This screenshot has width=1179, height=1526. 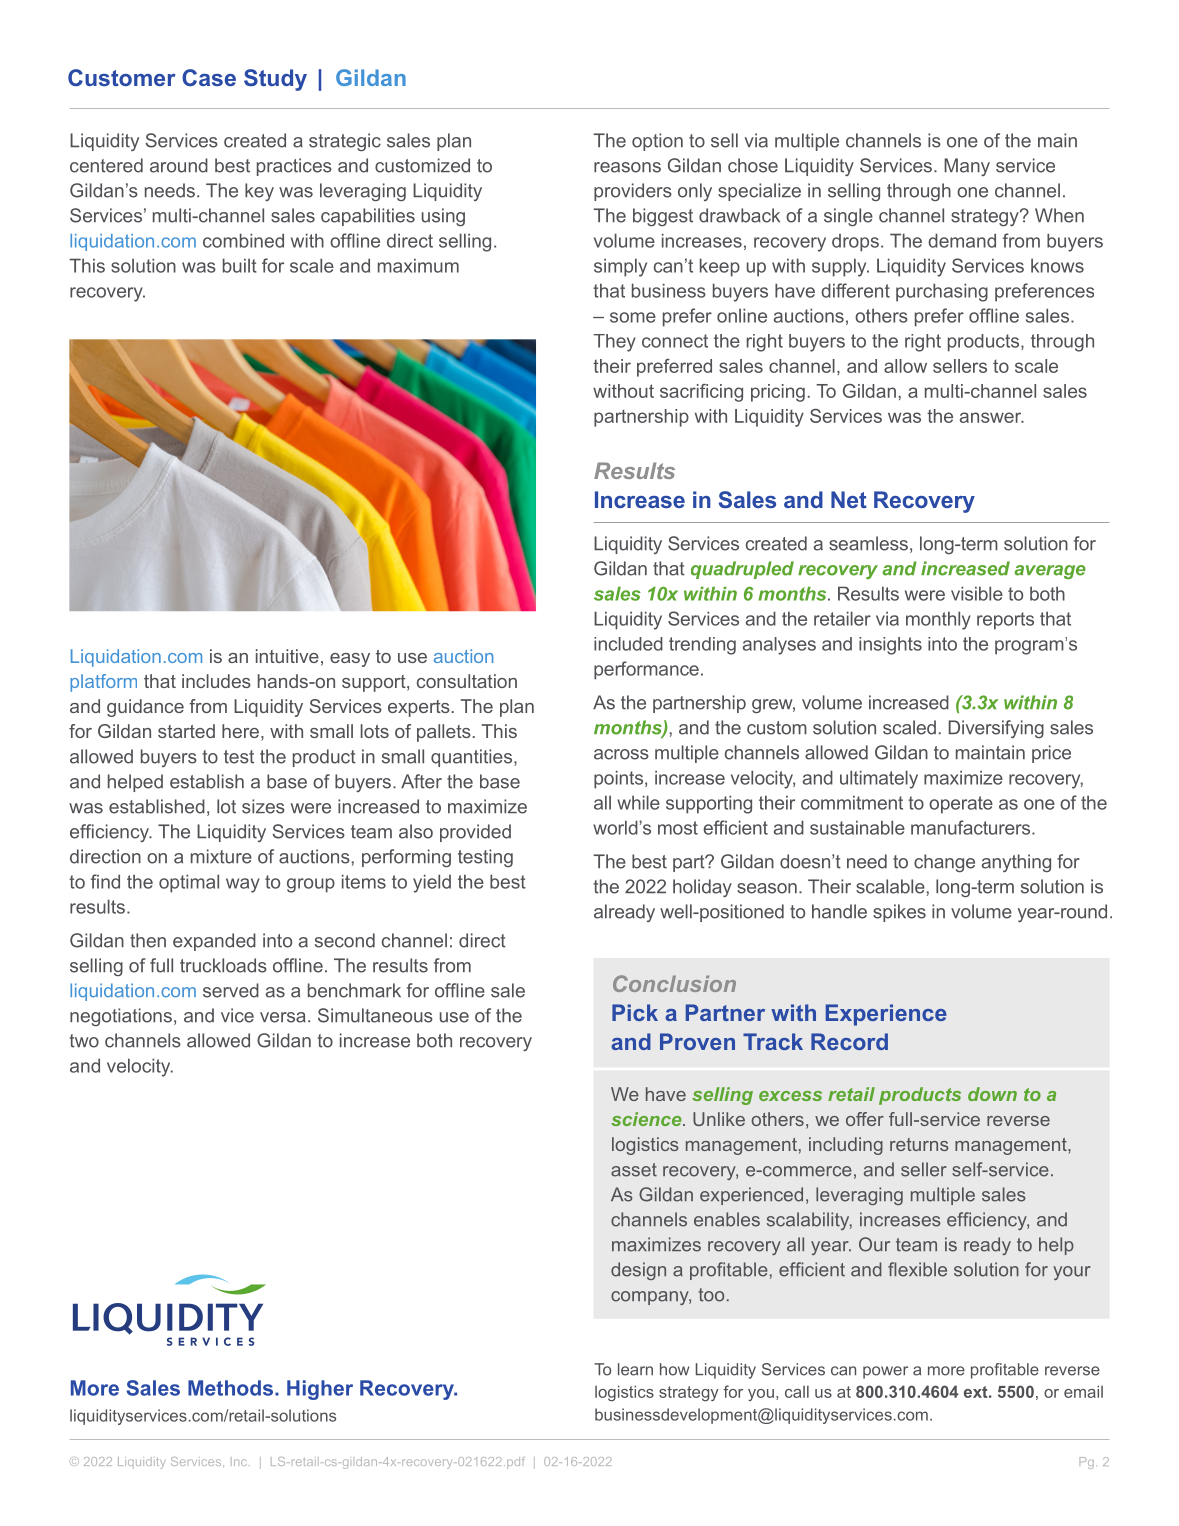 I want to click on across, so click(x=621, y=754).
